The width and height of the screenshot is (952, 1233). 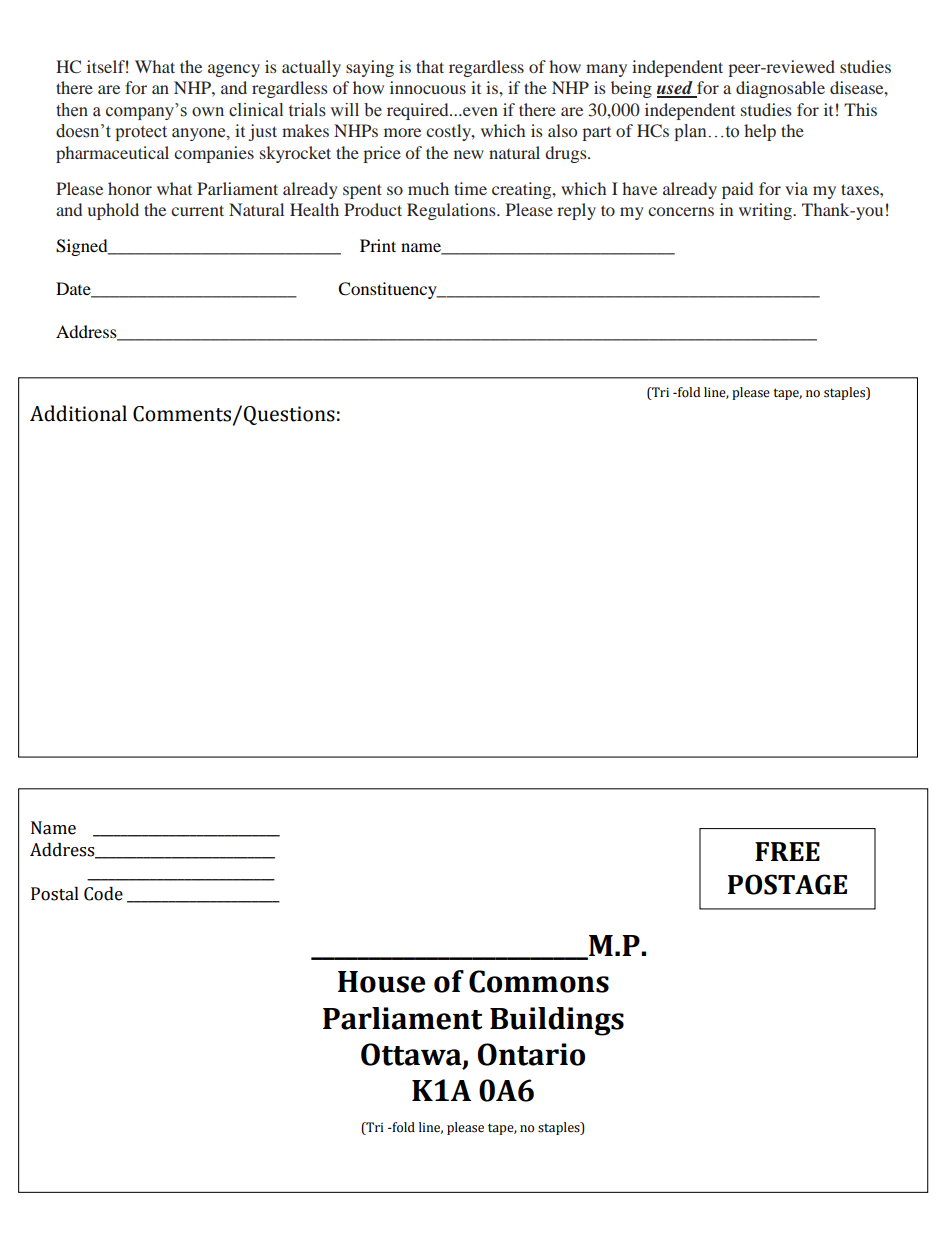 What do you see at coordinates (103, 894) in the screenshot?
I see `Code` at bounding box center [103, 894].
